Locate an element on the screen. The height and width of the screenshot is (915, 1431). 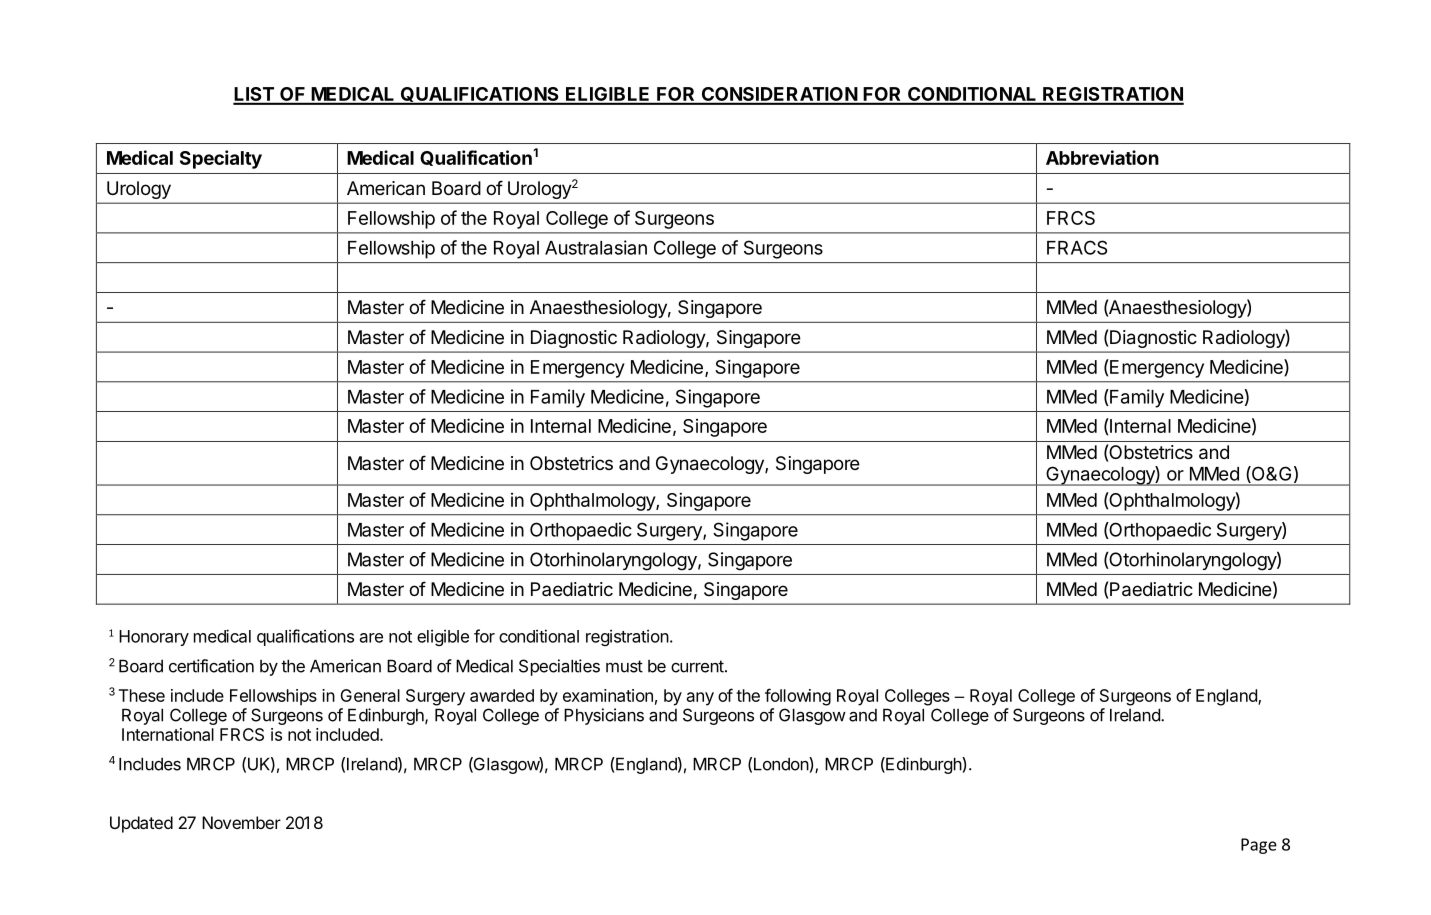
Physicians is located at coordinates (604, 716).
